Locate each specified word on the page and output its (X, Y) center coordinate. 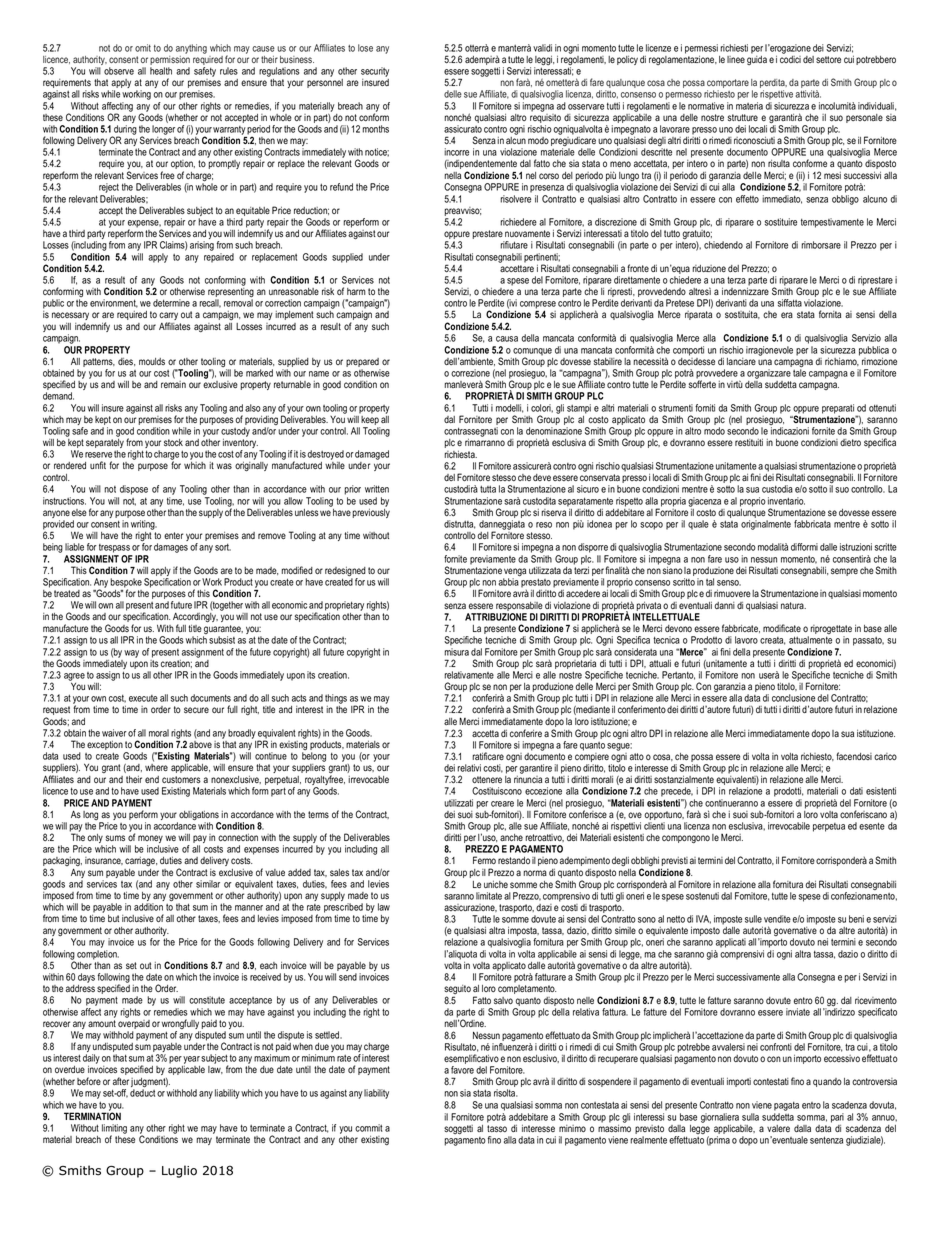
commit (369, 1128)
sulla (750, 1117)
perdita (773, 85)
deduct (142, 1093)
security (375, 72)
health (161, 71)
